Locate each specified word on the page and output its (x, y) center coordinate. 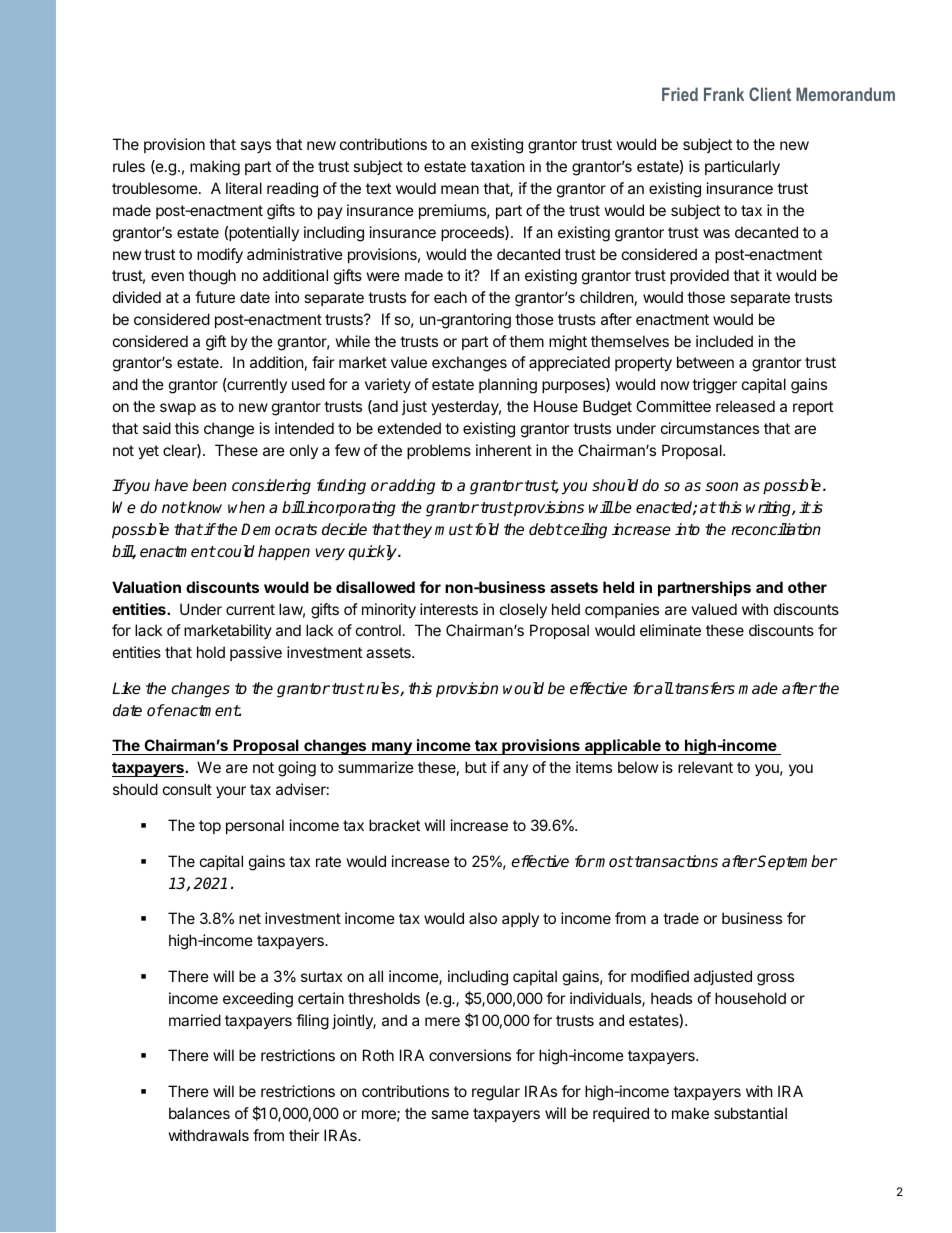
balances (199, 1113)
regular (496, 1093)
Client (770, 94)
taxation (497, 166)
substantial (750, 1113)
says (255, 147)
